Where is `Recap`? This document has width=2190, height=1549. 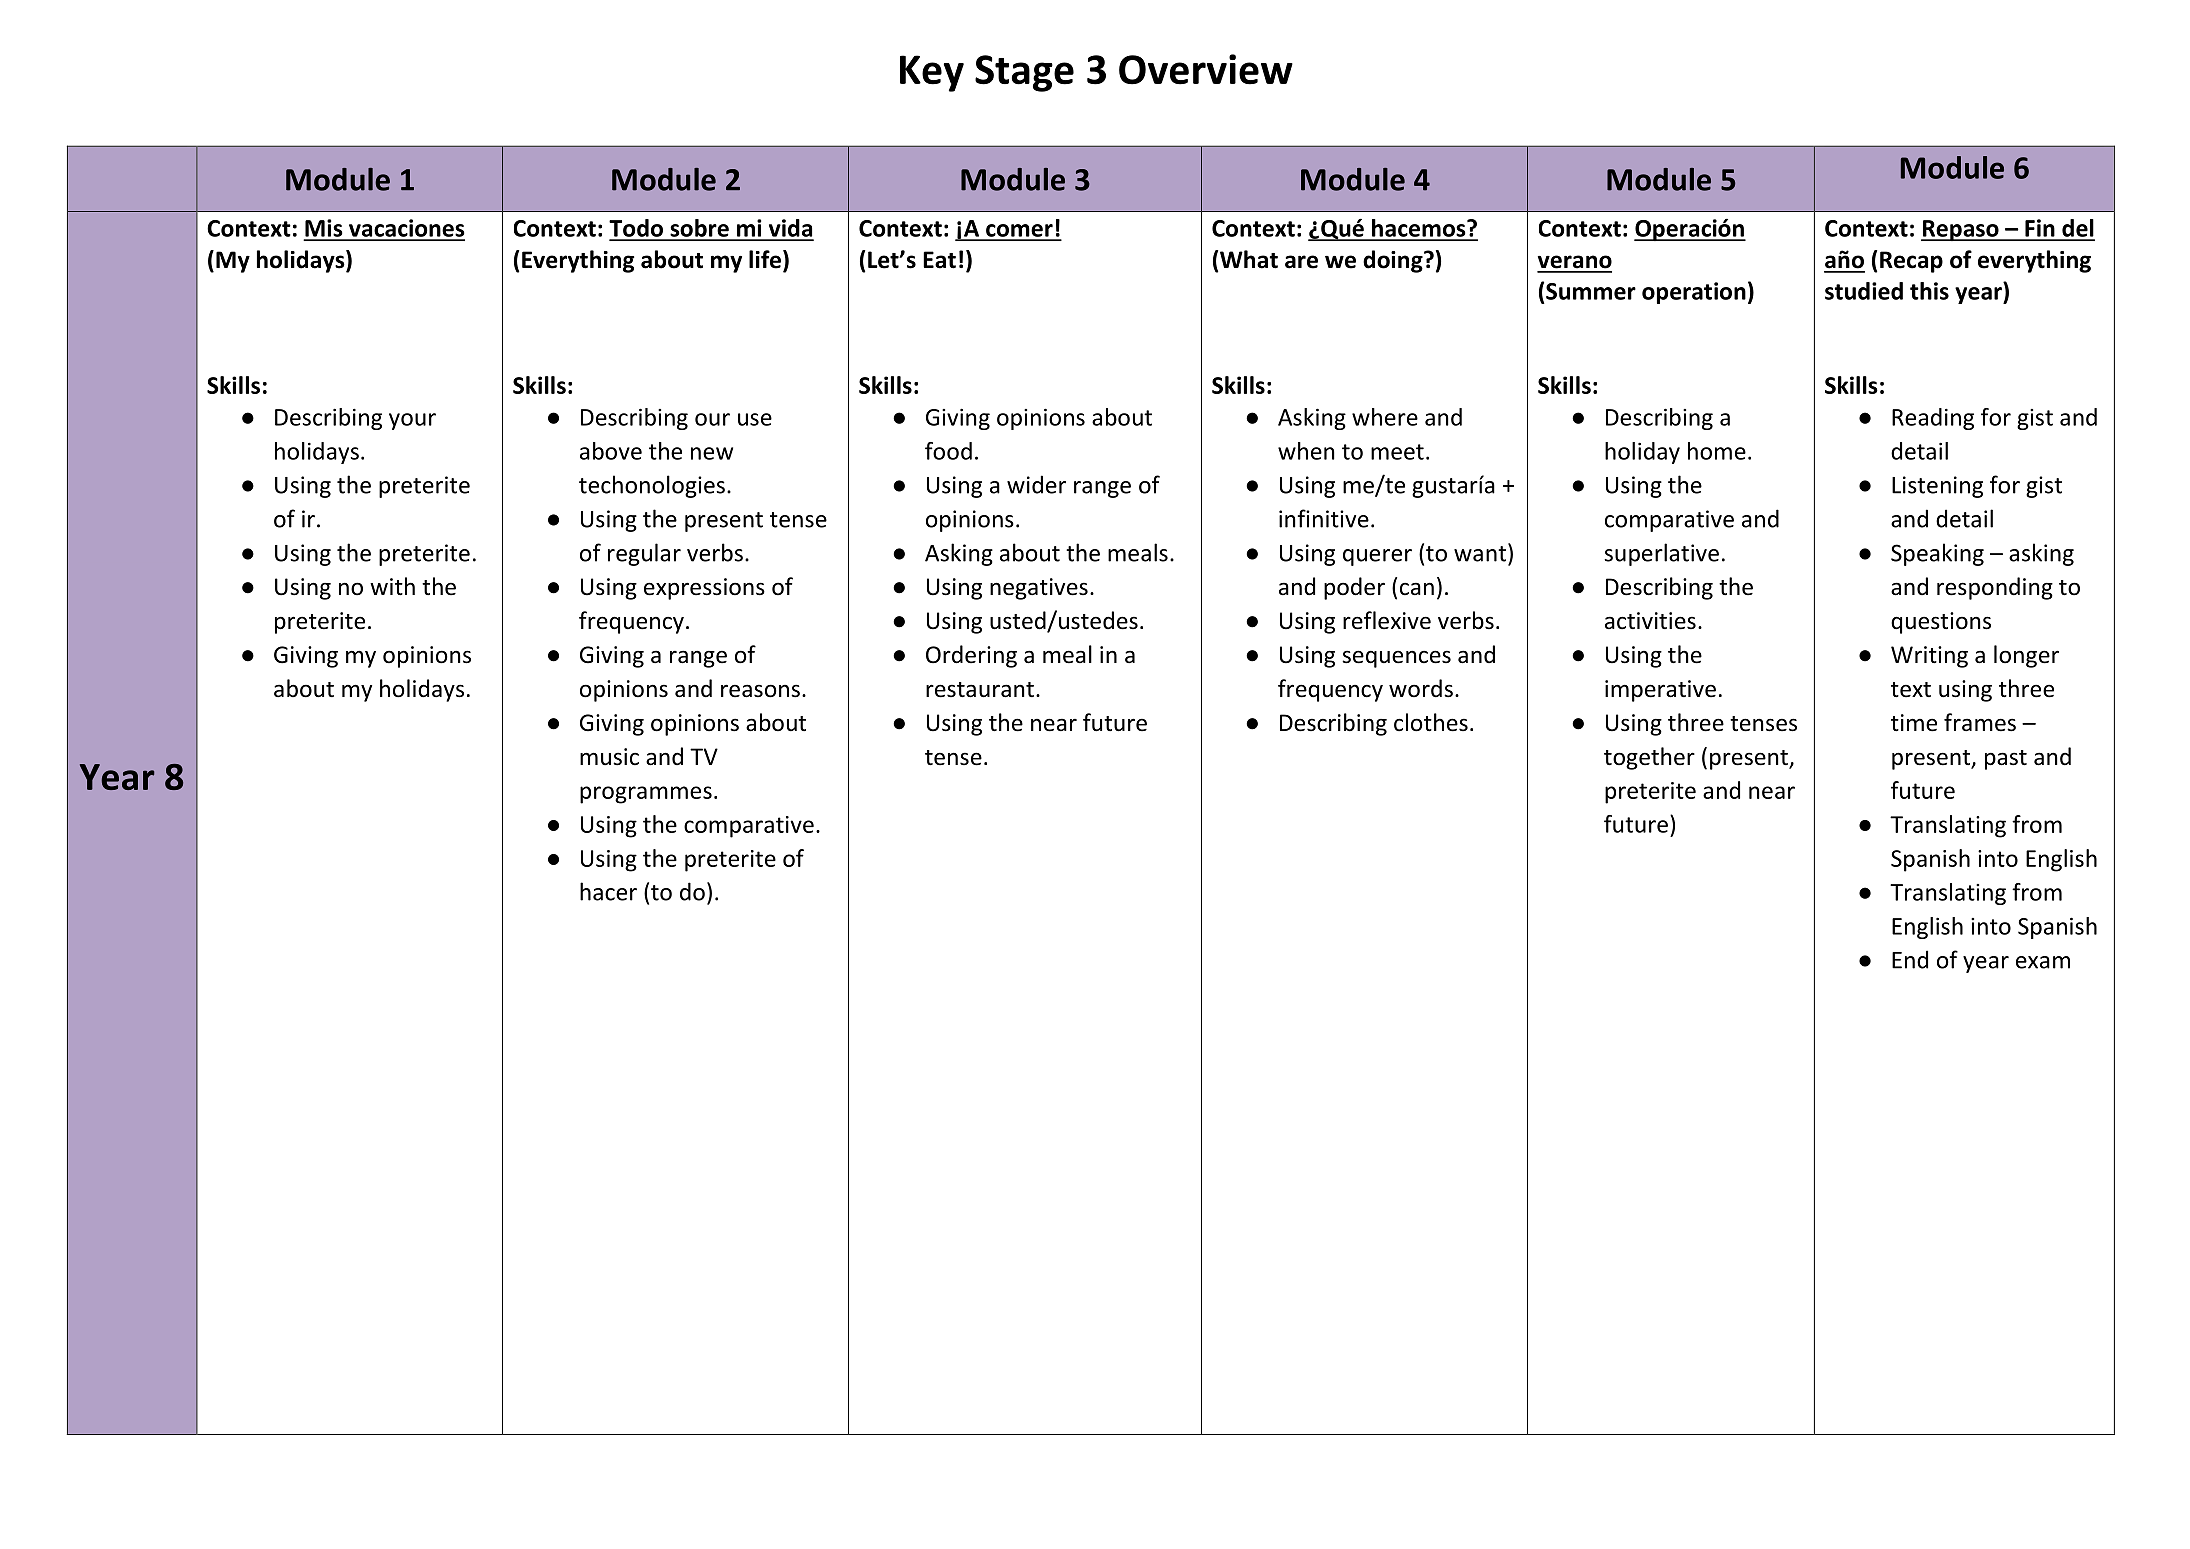 Recap is located at coordinates (1911, 262).
